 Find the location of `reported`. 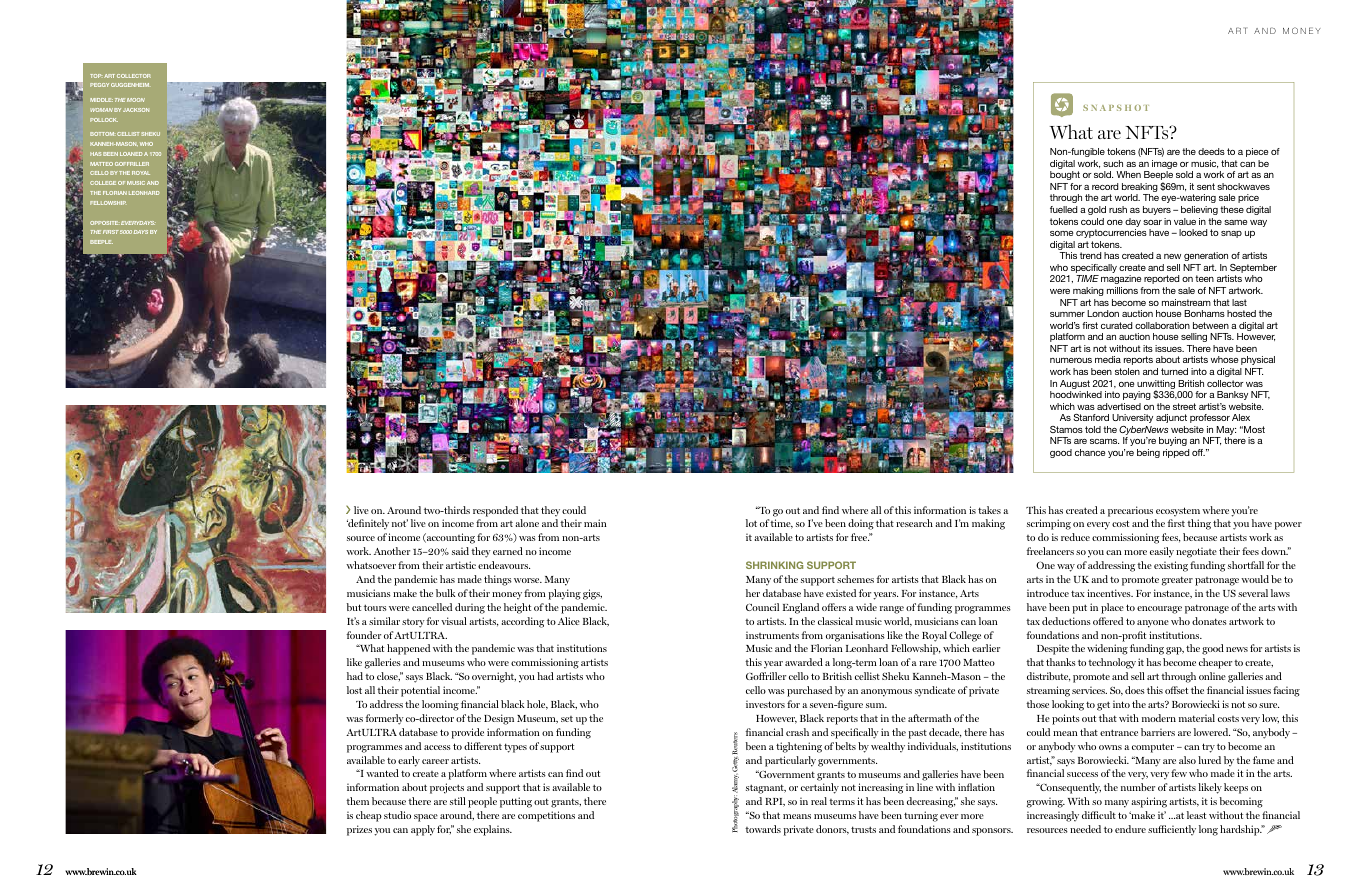

reported is located at coordinates (1161, 279).
